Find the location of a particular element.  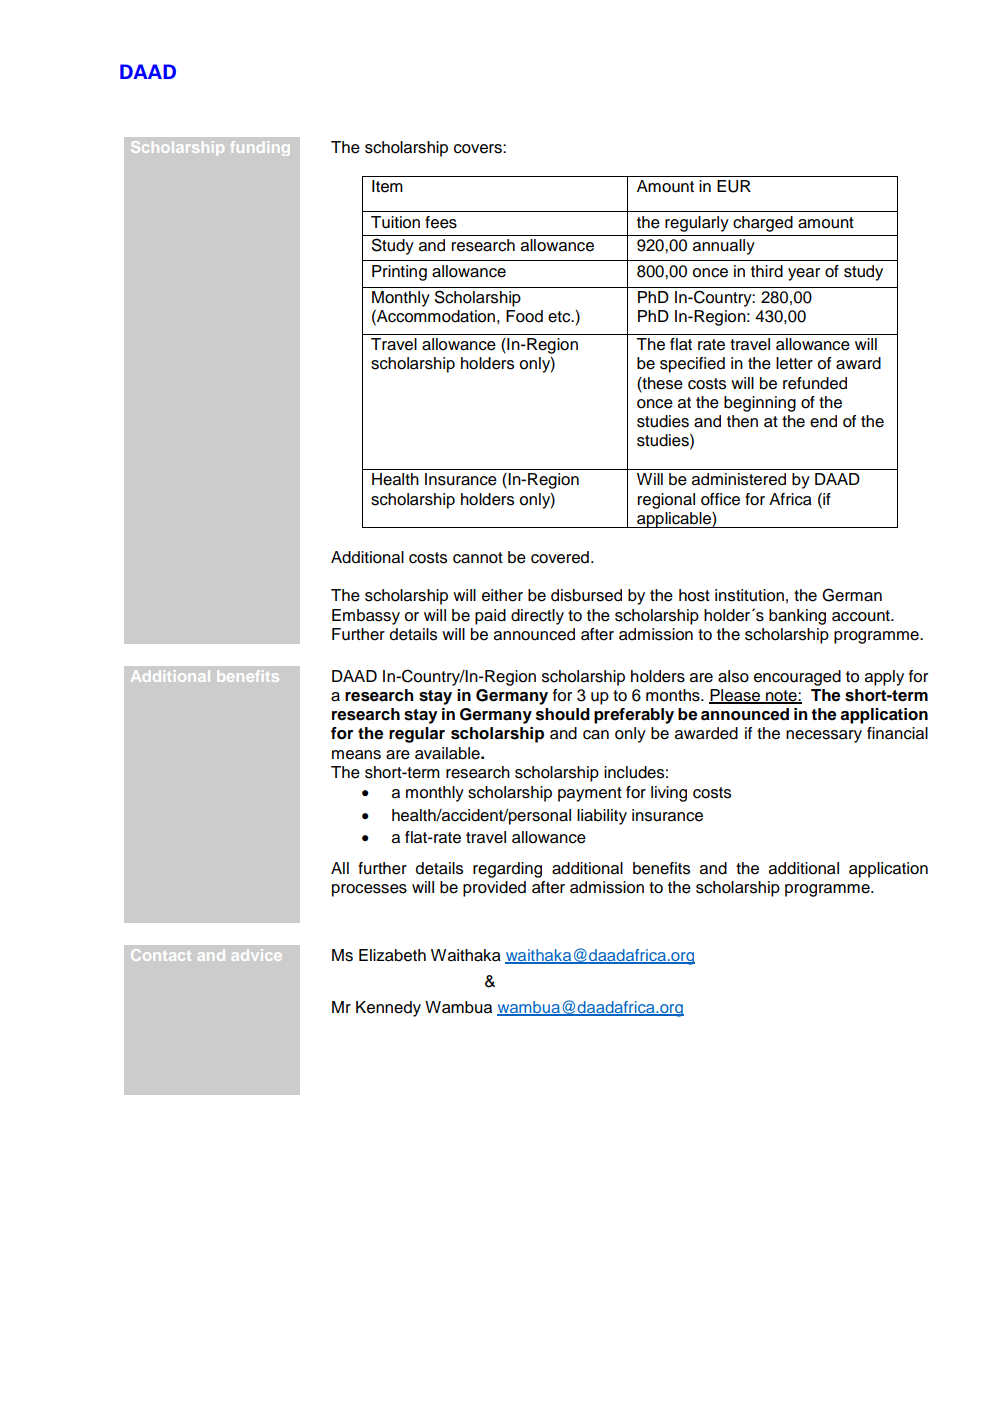

EUR is located at coordinates (734, 186).
